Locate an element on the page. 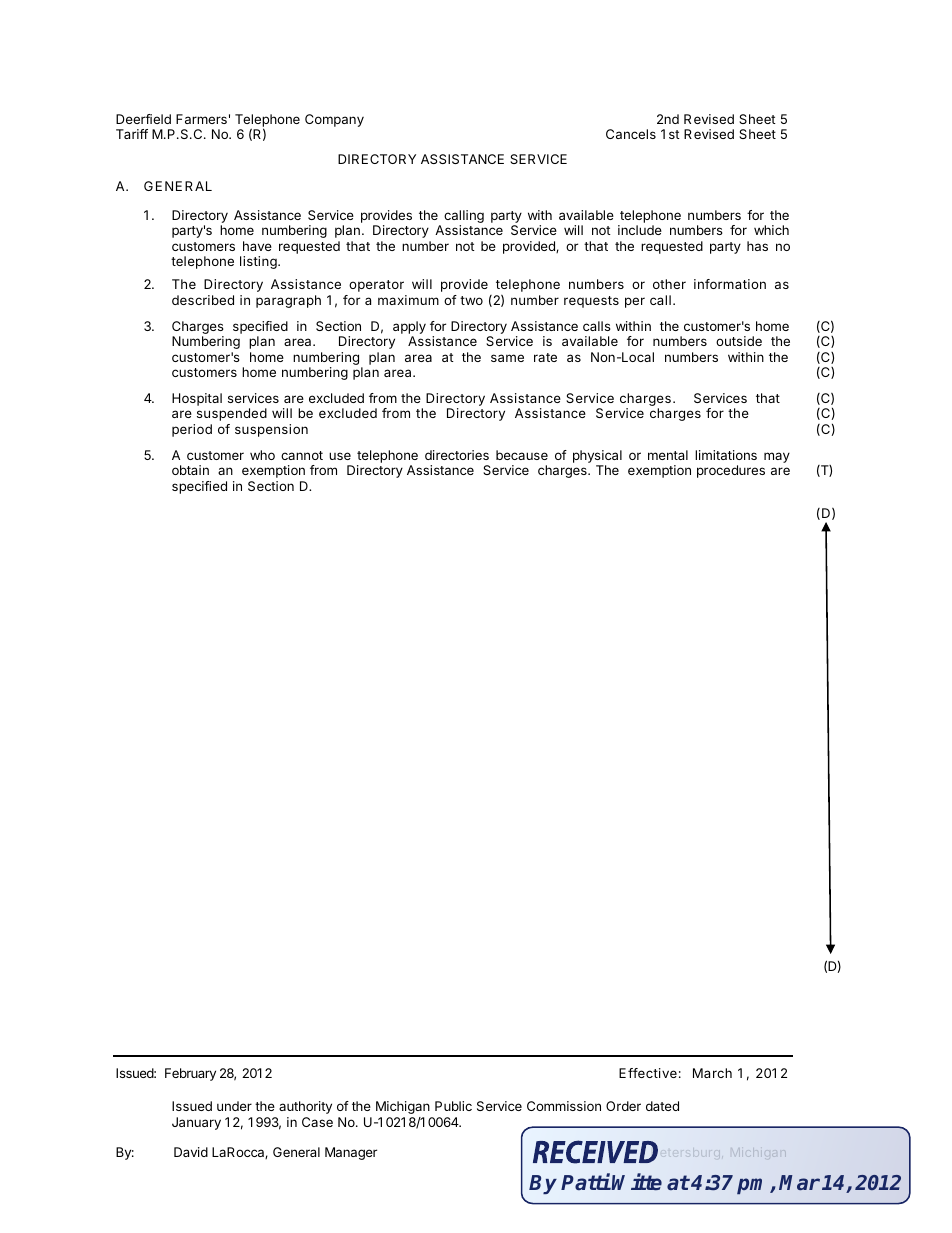  obtain is located at coordinates (190, 470).
